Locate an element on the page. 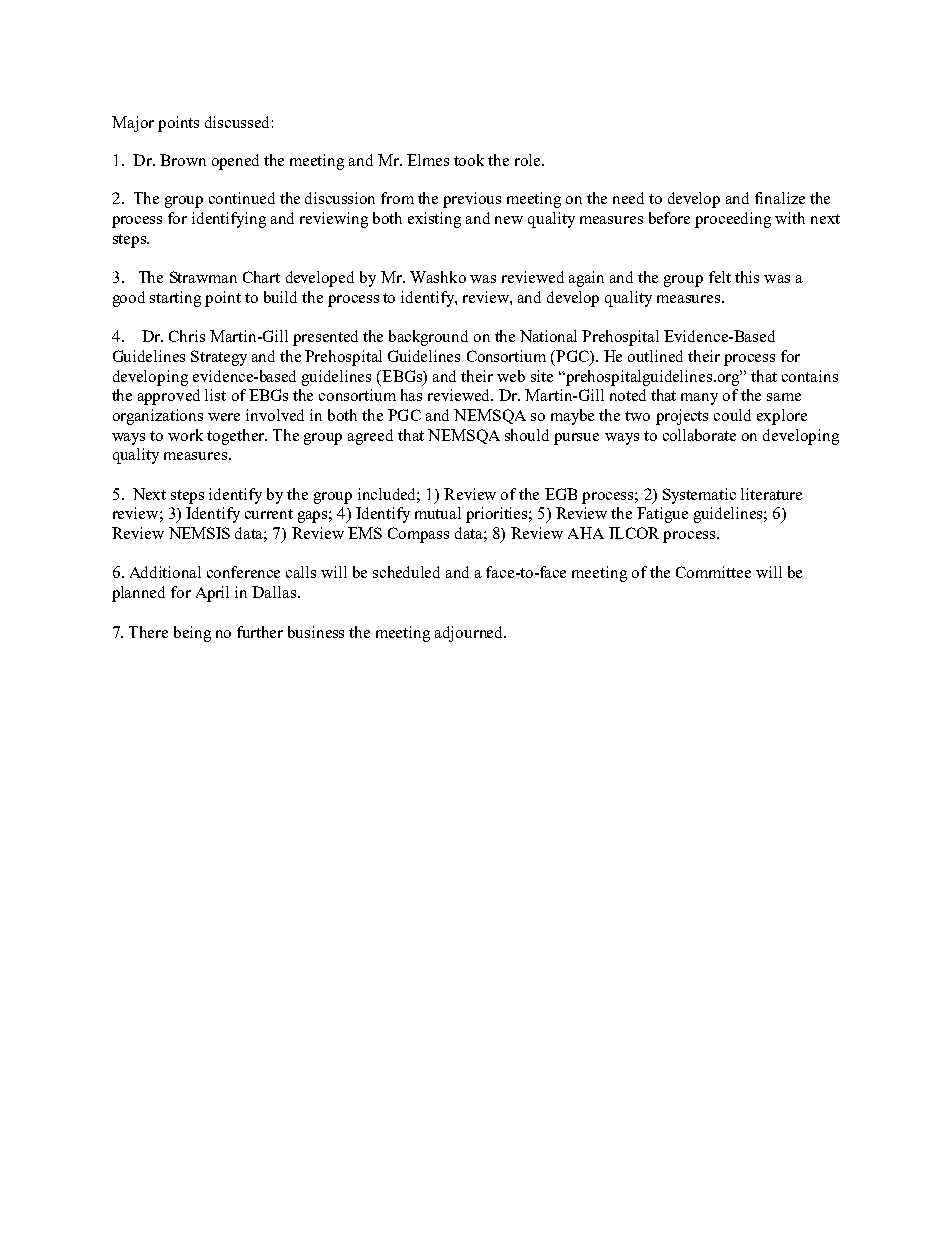  starting is located at coordinates (175, 299).
